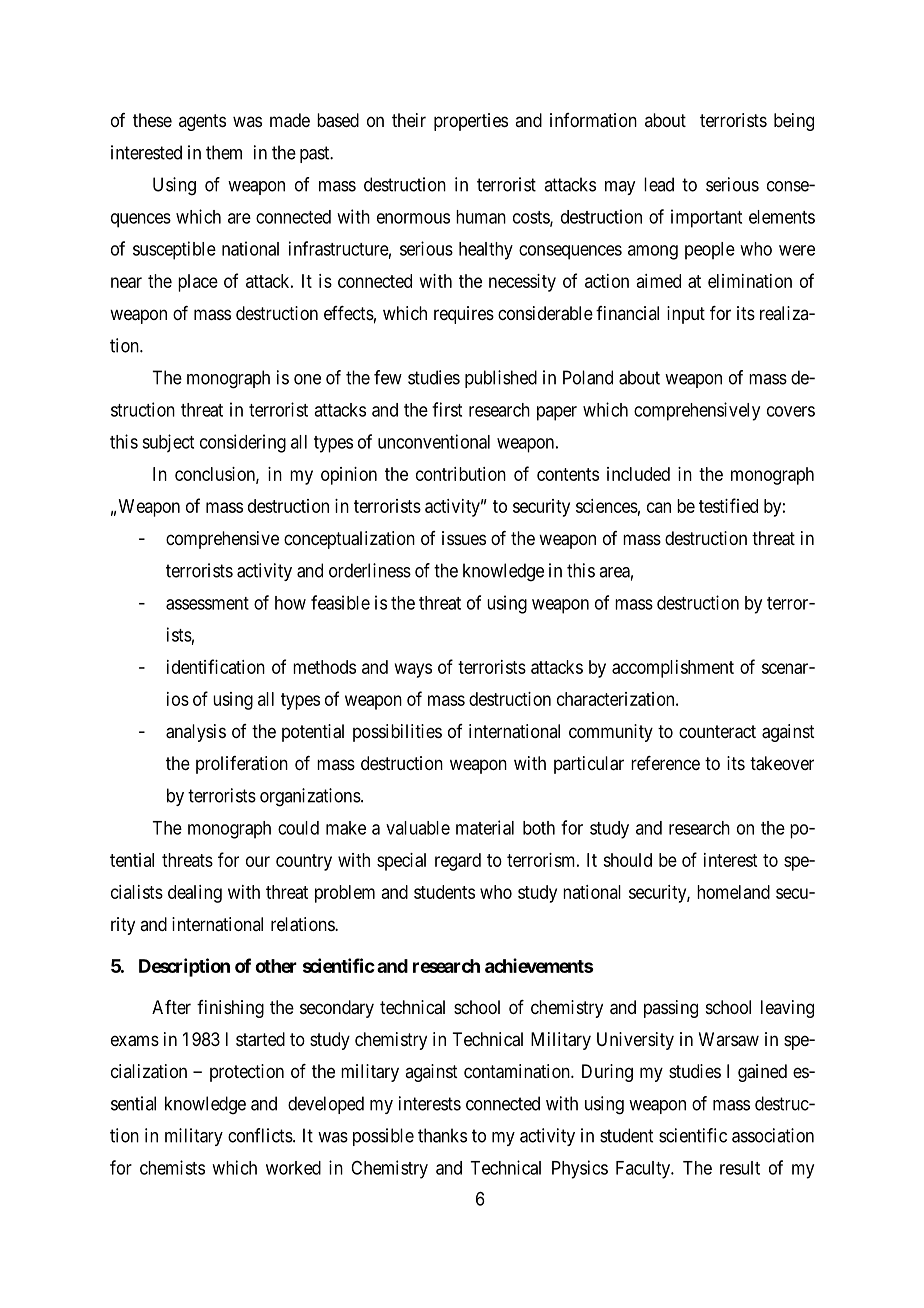 The height and width of the screenshot is (1308, 924). I want to click on ways, so click(413, 670).
